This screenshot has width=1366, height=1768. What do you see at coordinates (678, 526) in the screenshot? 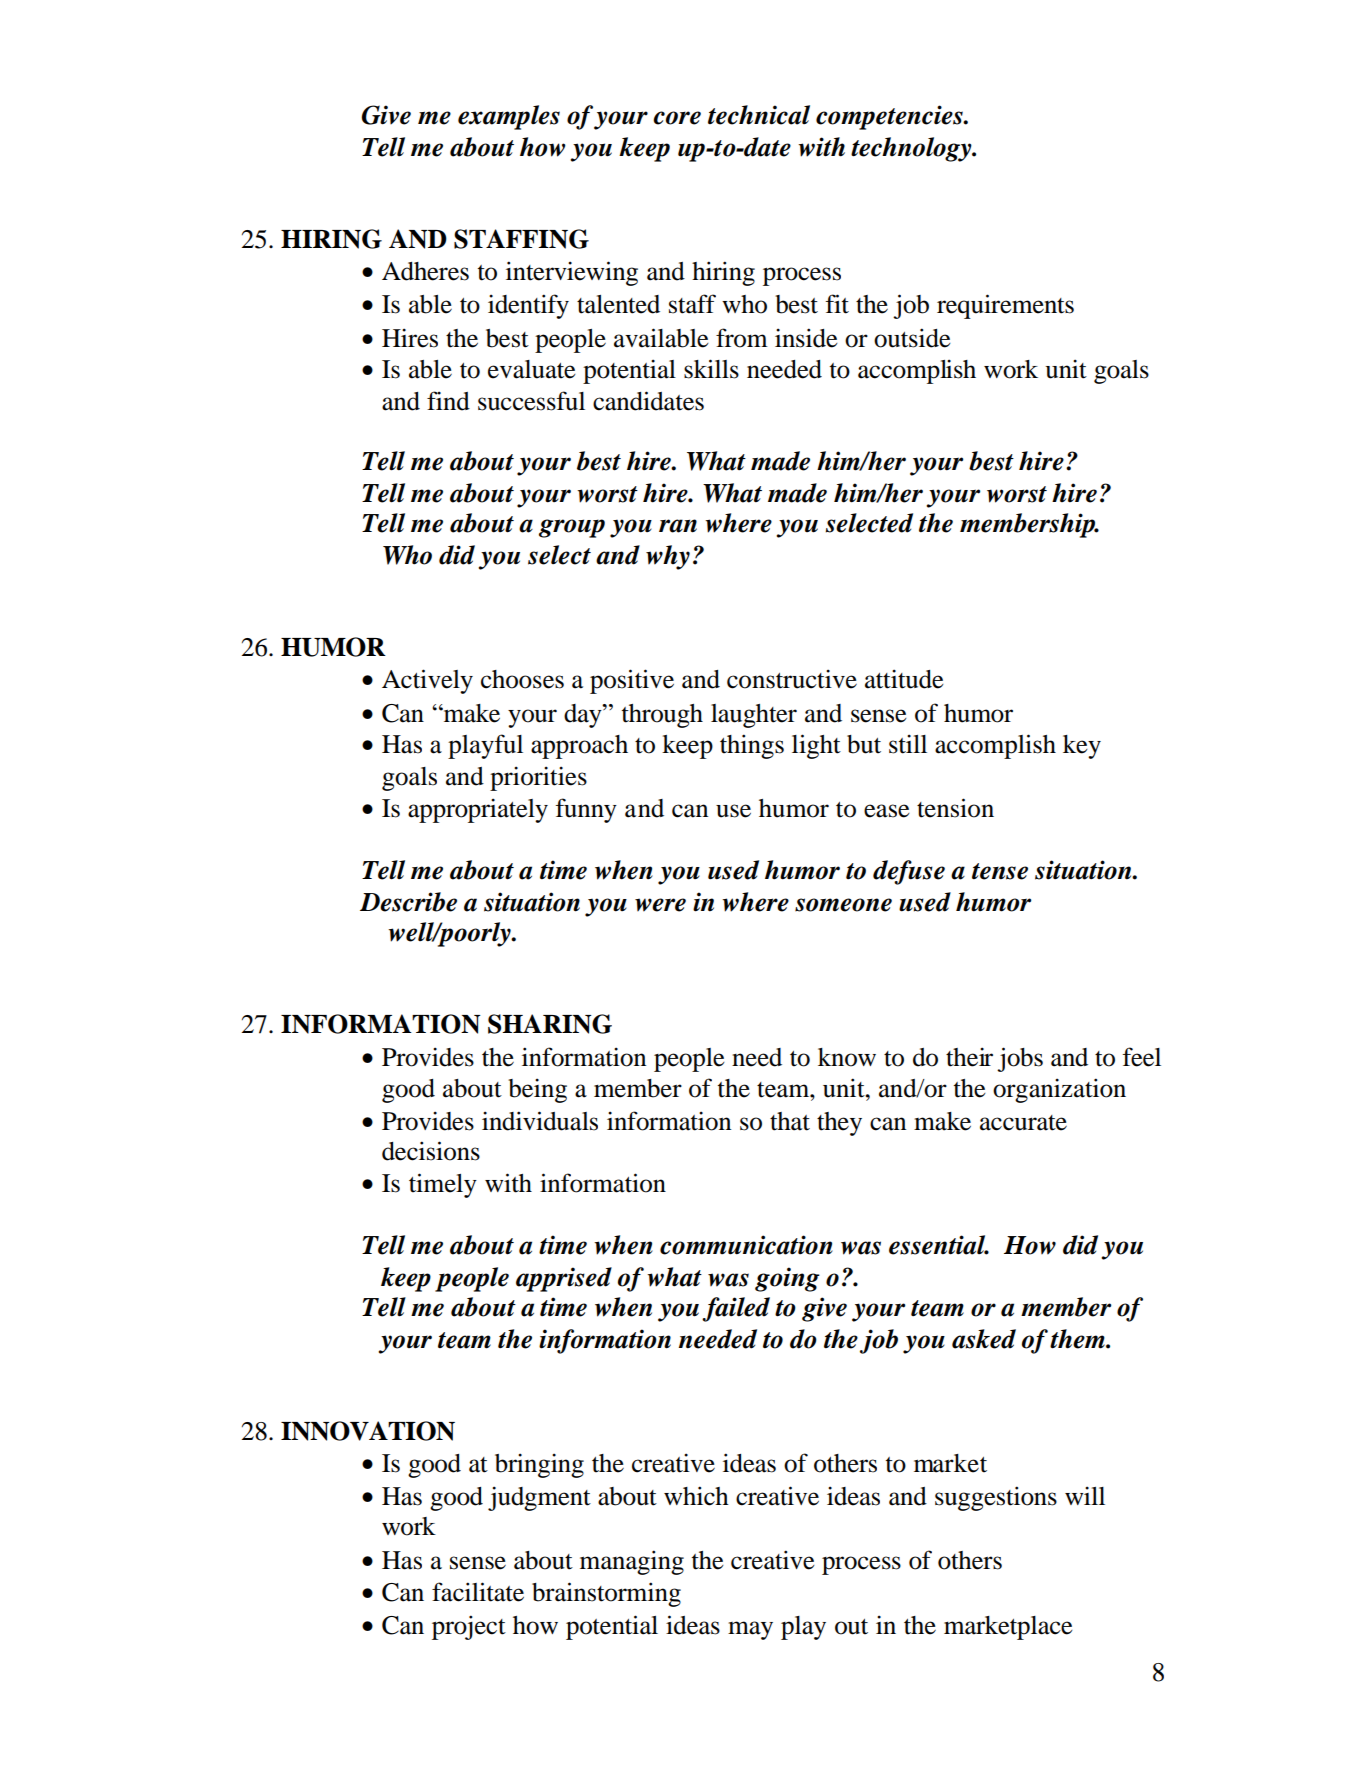
I see `ran` at bounding box center [678, 526].
